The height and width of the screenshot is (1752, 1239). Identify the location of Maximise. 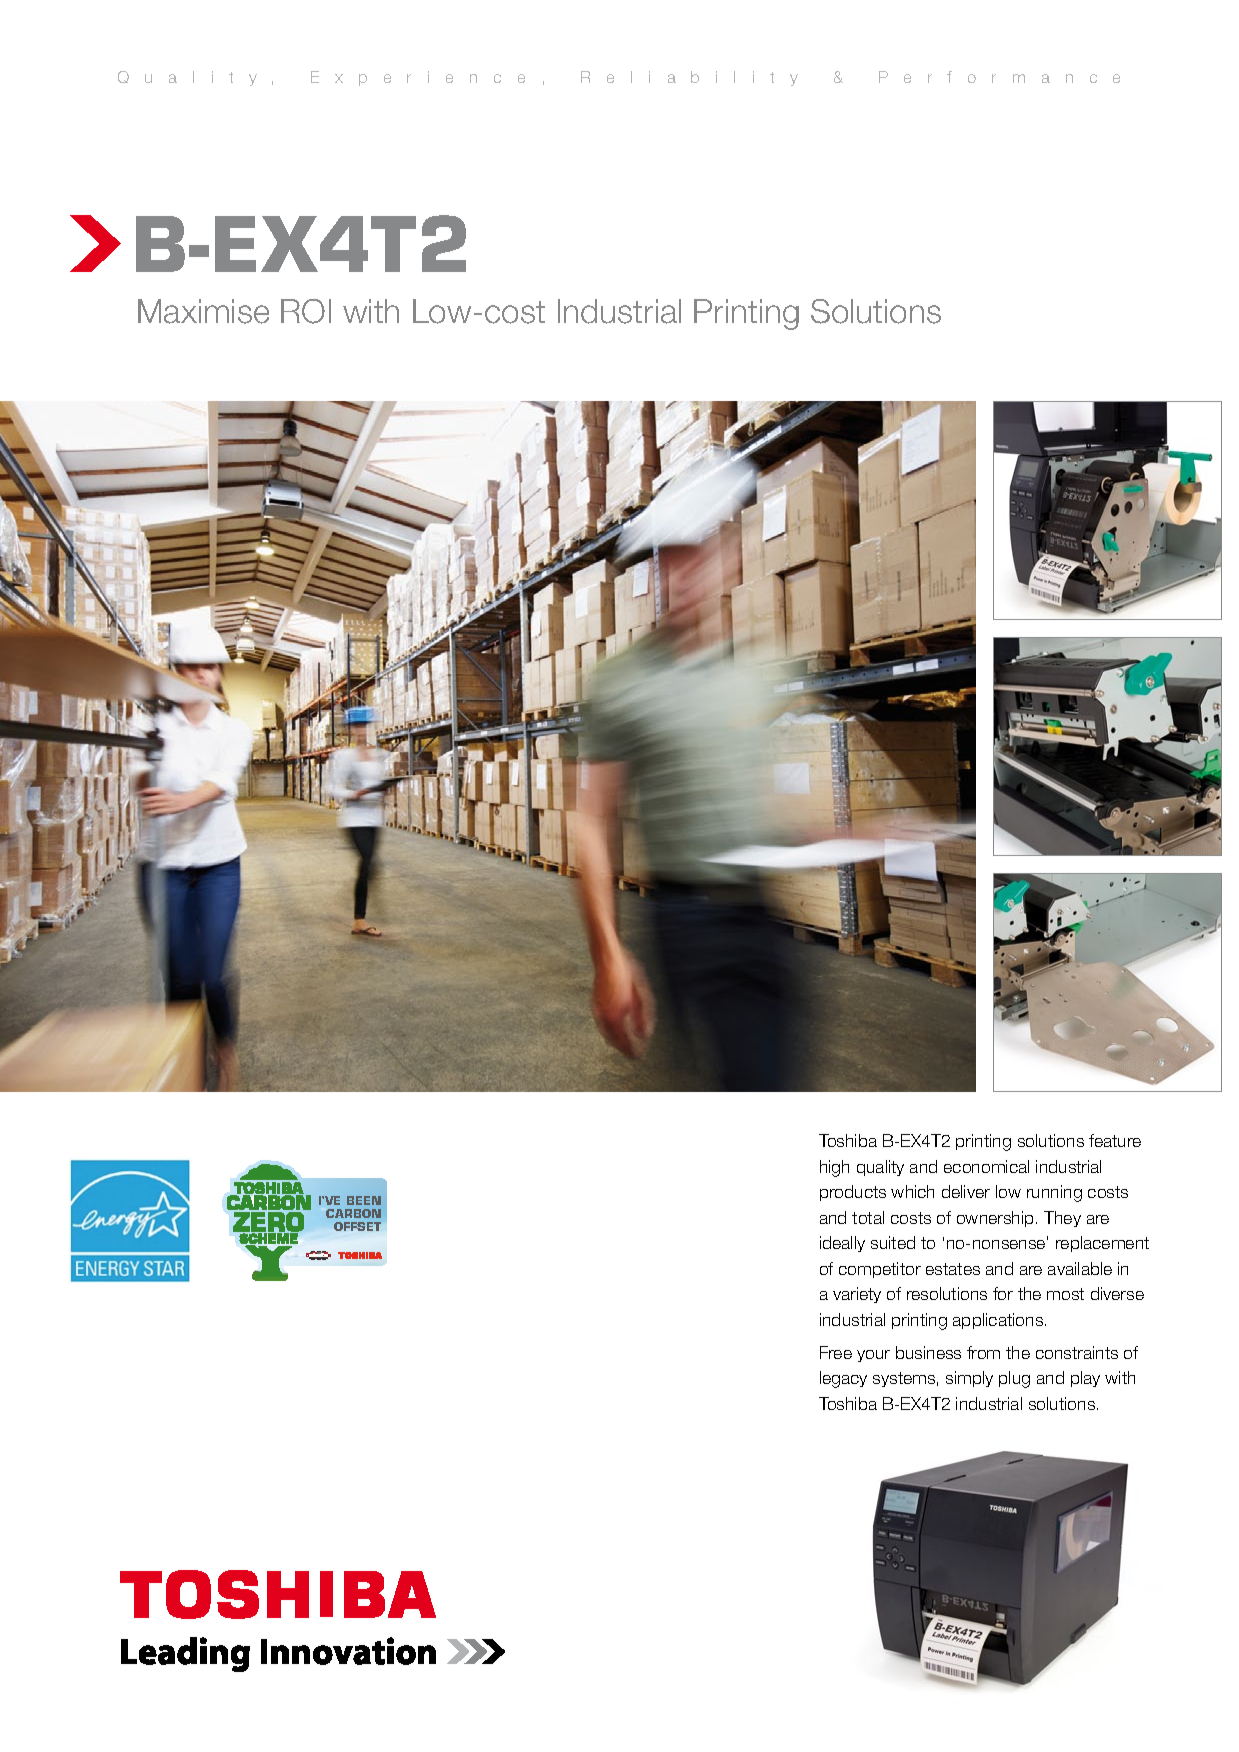
(203, 311).
